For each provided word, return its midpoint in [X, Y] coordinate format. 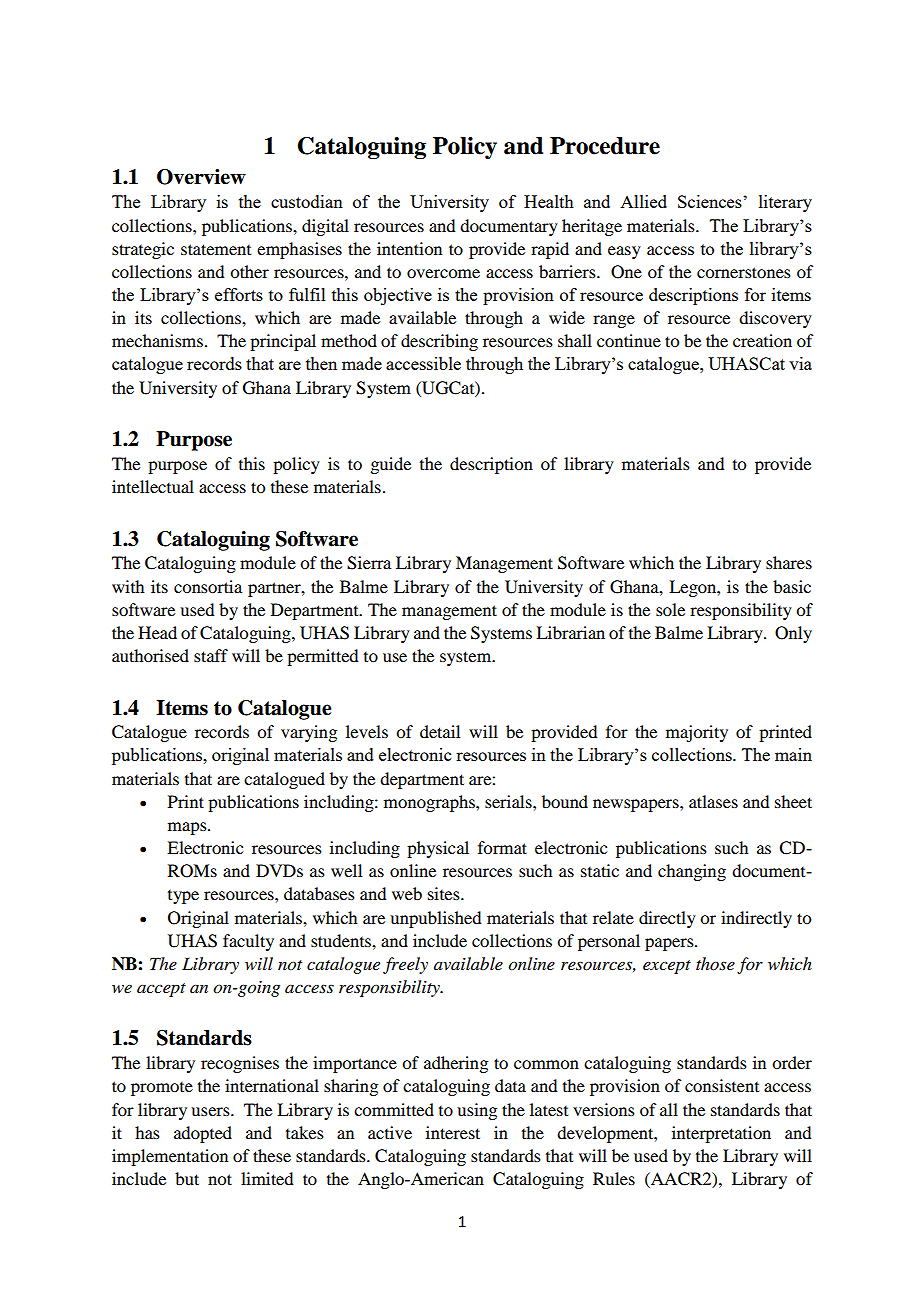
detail [440, 731]
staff [211, 655]
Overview [201, 177]
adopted [203, 1134]
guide [390, 465]
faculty [248, 942]
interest [453, 1132]
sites [445, 893]
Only [793, 634]
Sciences [711, 201]
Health [549, 201]
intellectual [153, 486]
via [800, 363]
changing [692, 872]
